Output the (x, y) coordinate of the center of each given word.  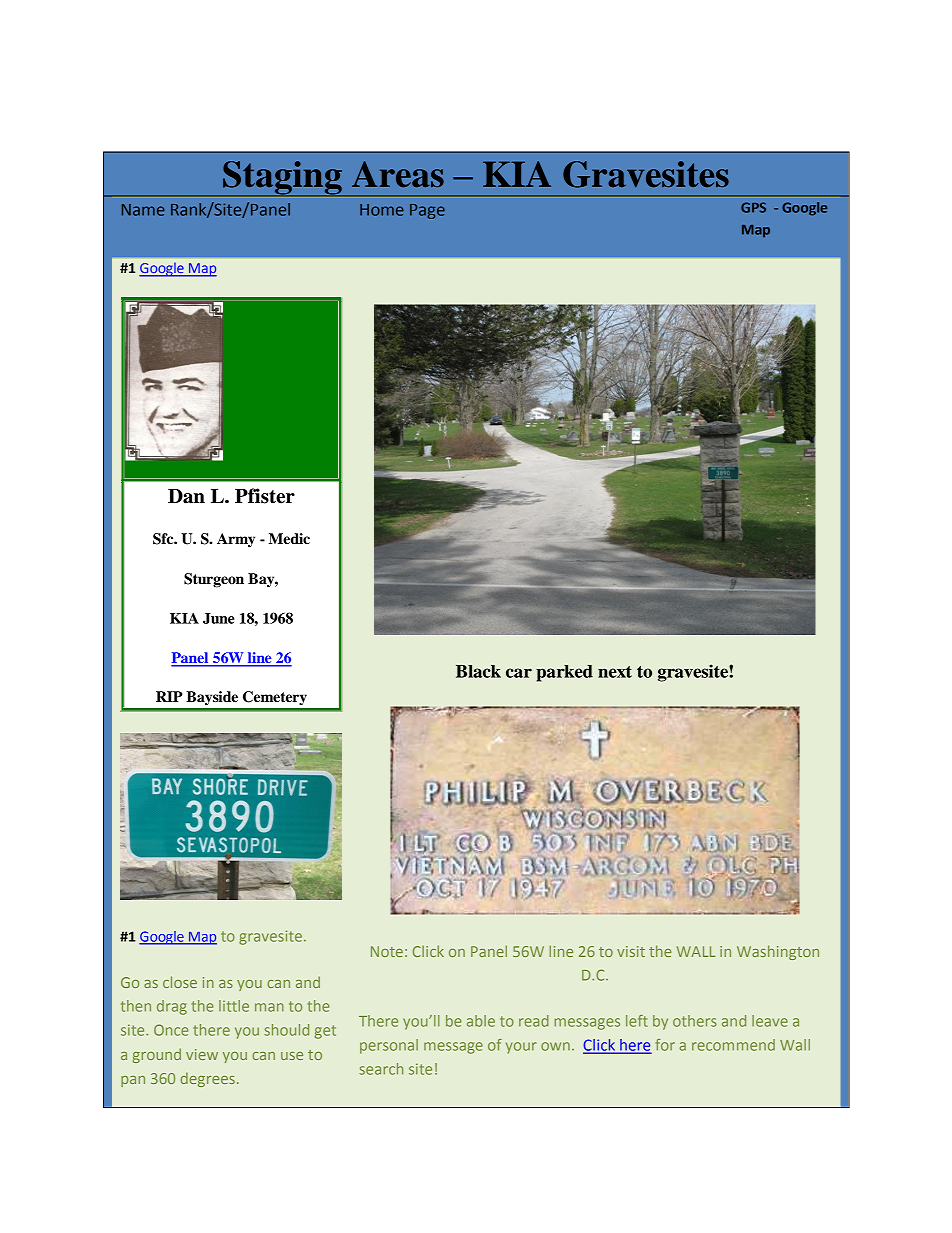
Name (143, 210)
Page (427, 211)
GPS (753, 207)
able (481, 1021)
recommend (733, 1045)
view (202, 1054)
